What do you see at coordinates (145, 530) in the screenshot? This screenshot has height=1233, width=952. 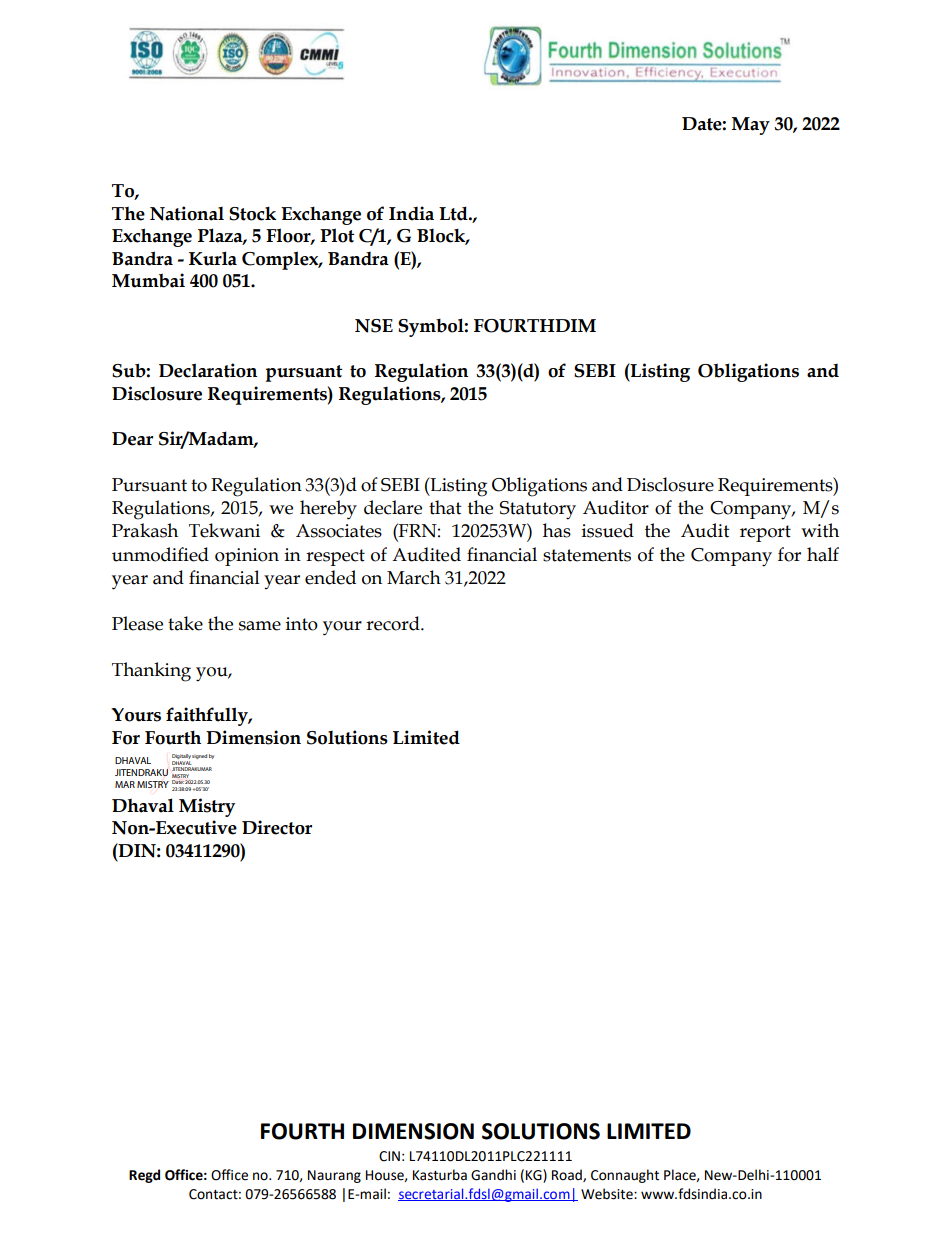 I see `Prakash` at bounding box center [145, 530].
